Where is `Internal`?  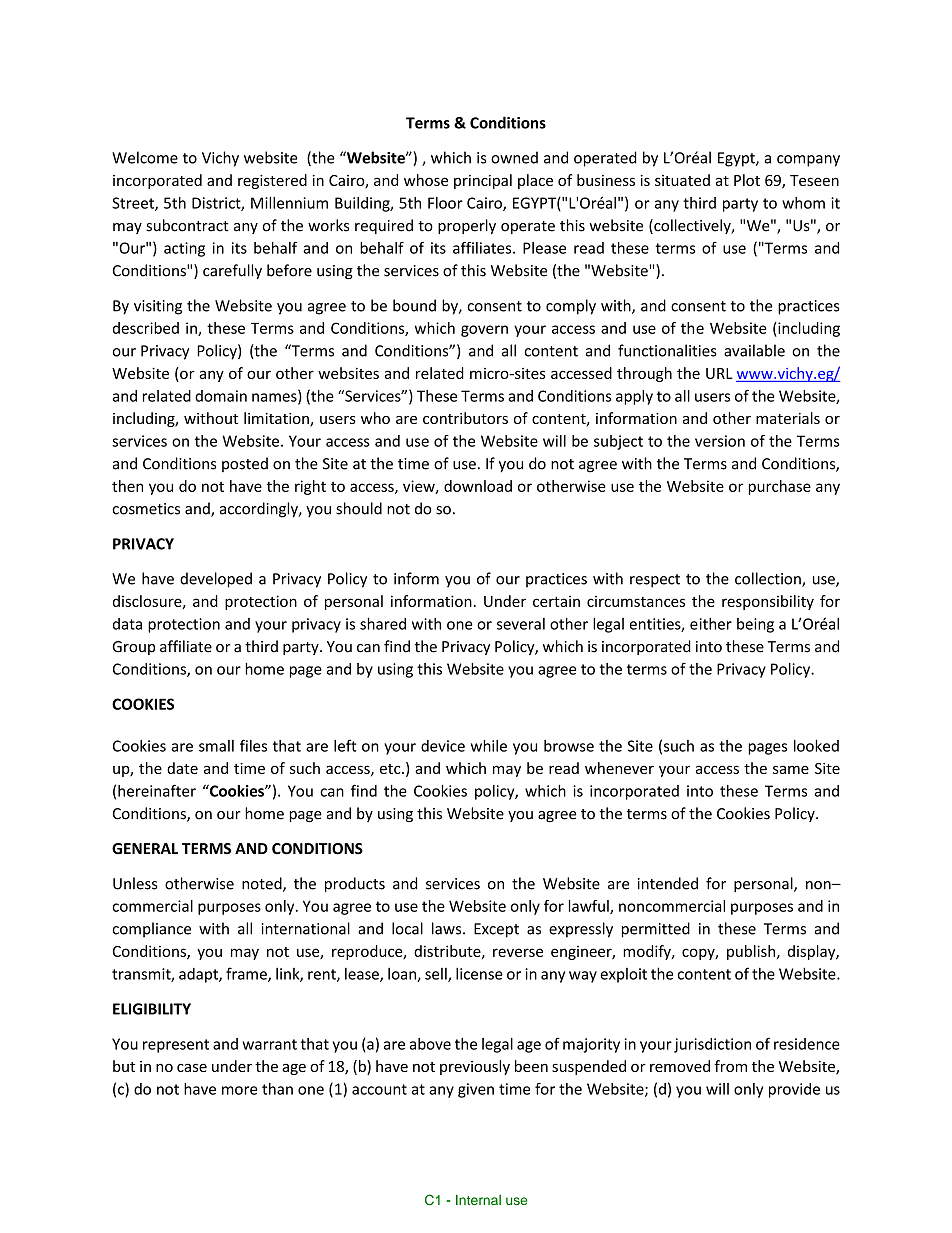 Internal is located at coordinates (478, 1199).
